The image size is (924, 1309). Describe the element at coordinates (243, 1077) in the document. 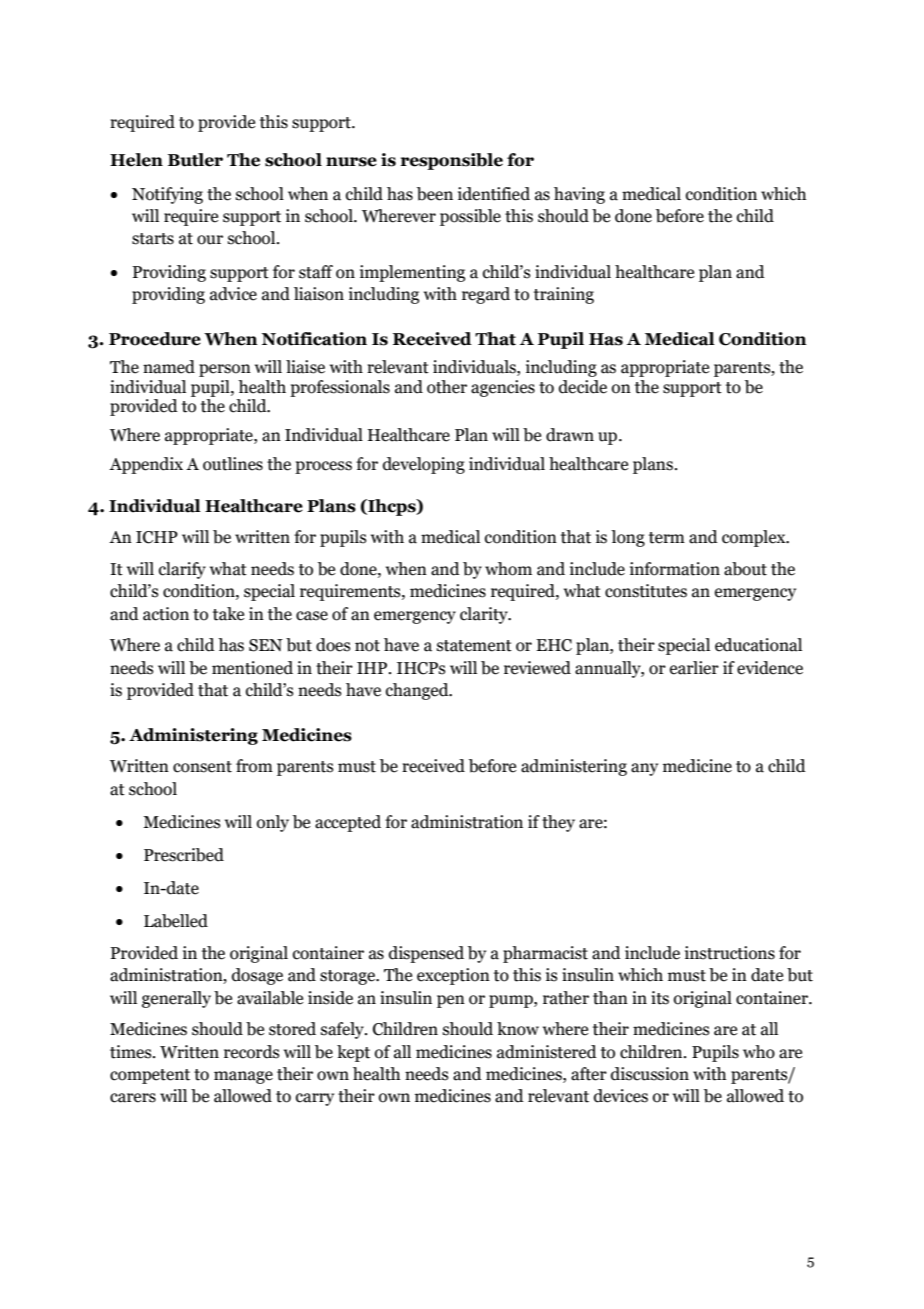

I see `manage` at that location.
